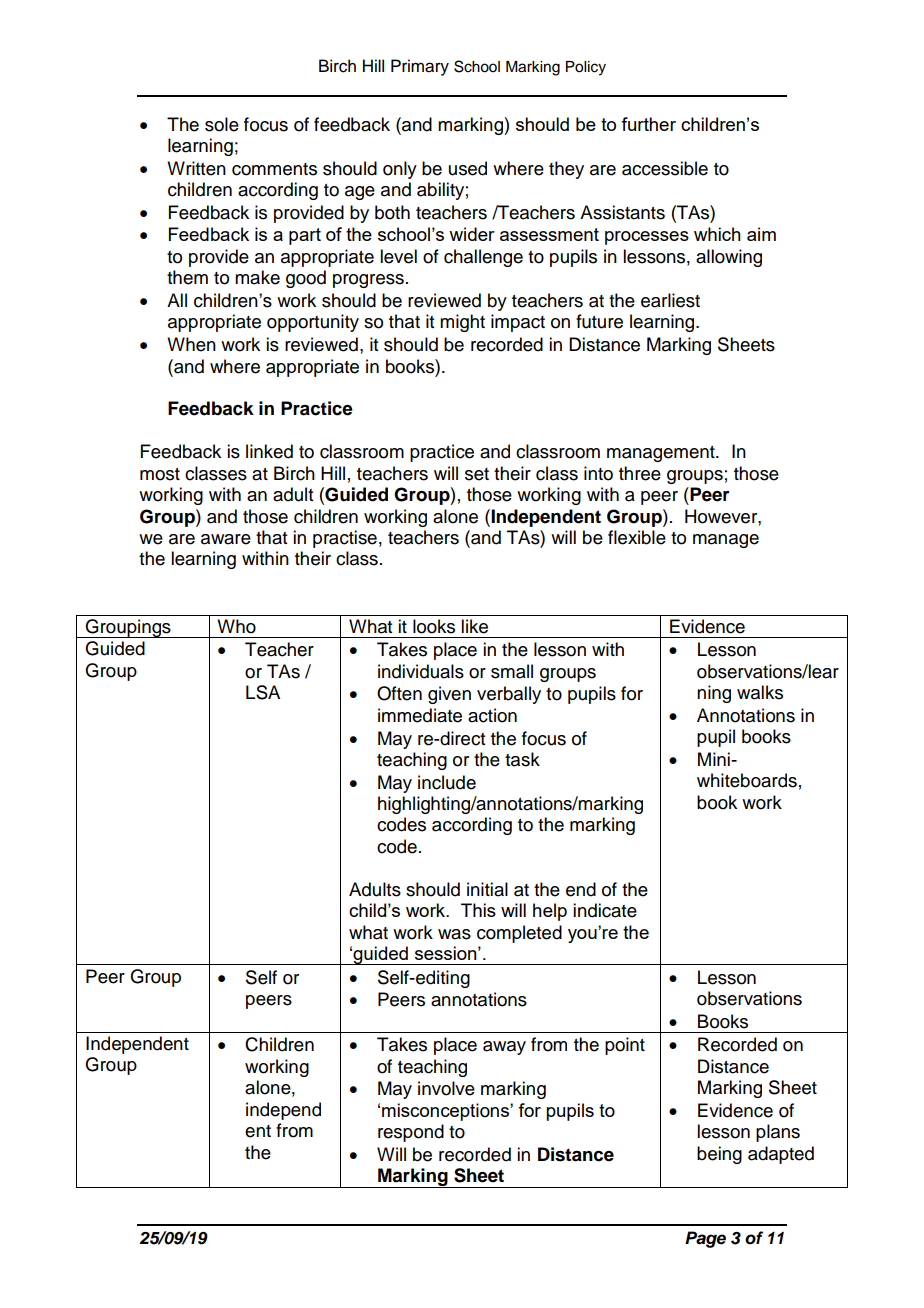 The height and width of the screenshot is (1308, 924). What do you see at coordinates (411, 1133) in the screenshot?
I see `respond` at bounding box center [411, 1133].
